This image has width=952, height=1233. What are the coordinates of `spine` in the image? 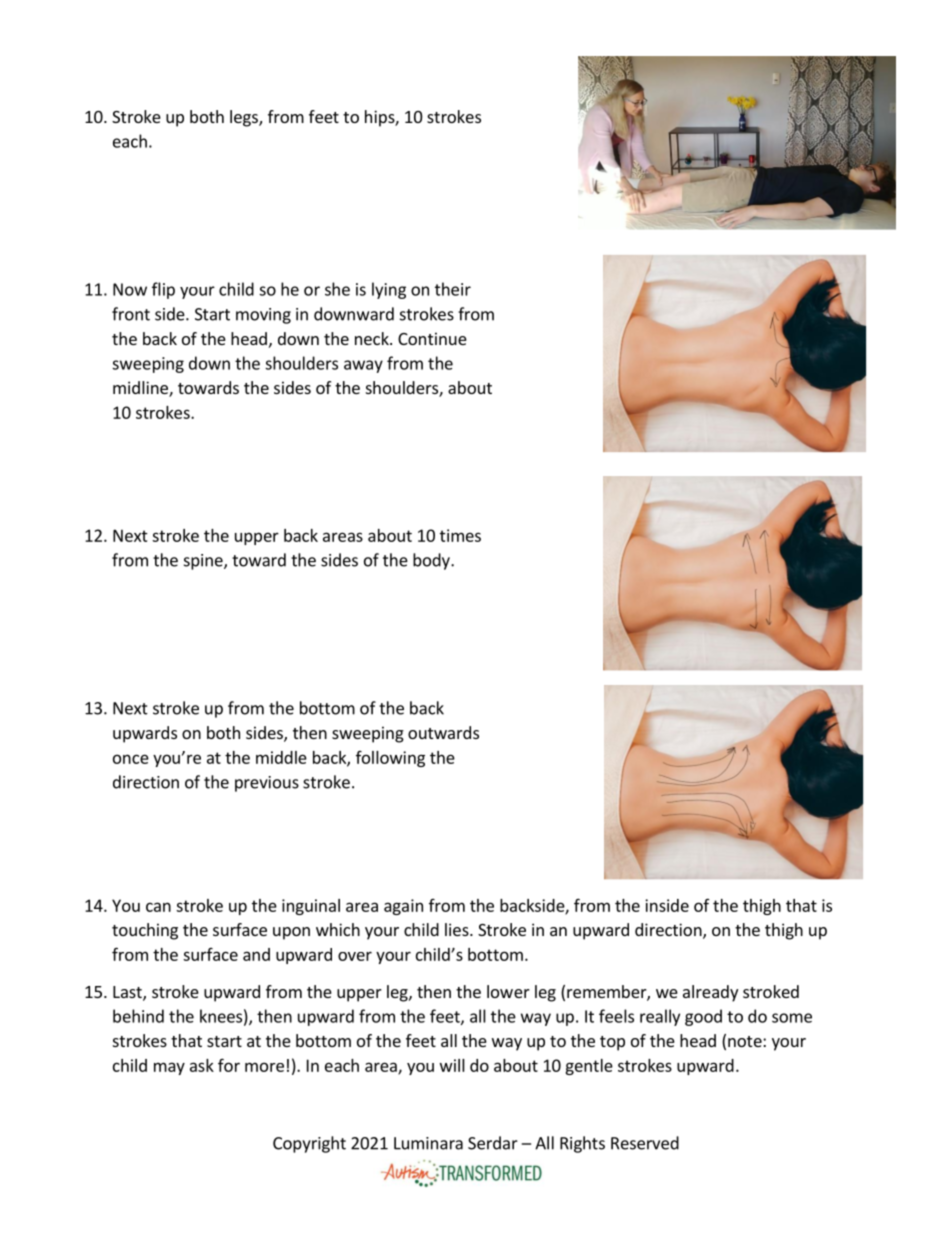 It's located at (204, 562).
